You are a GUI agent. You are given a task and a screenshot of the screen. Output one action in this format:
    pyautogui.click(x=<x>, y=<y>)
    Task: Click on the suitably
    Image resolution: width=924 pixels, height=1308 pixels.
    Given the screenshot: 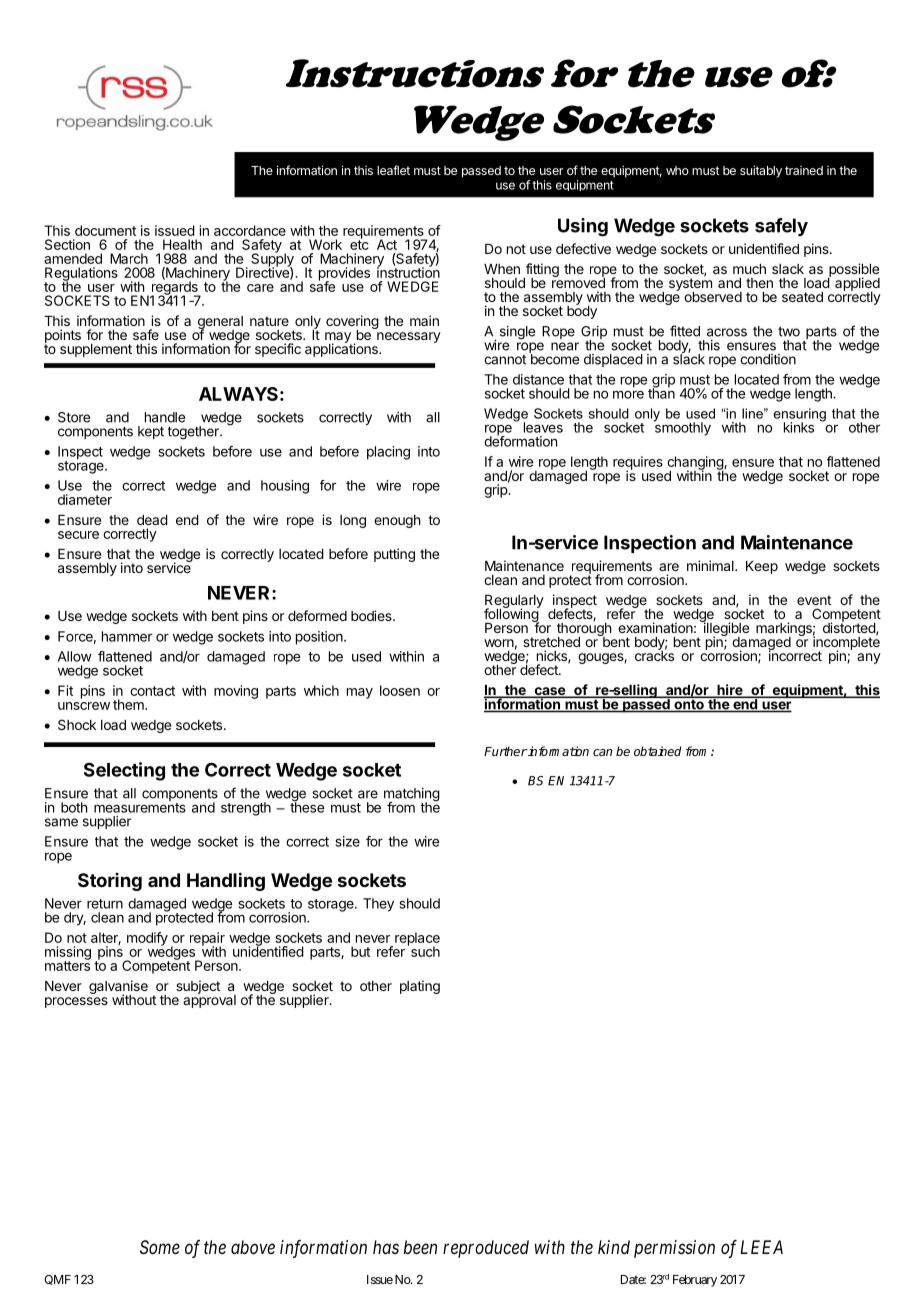 What is the action you would take?
    pyautogui.click(x=761, y=171)
